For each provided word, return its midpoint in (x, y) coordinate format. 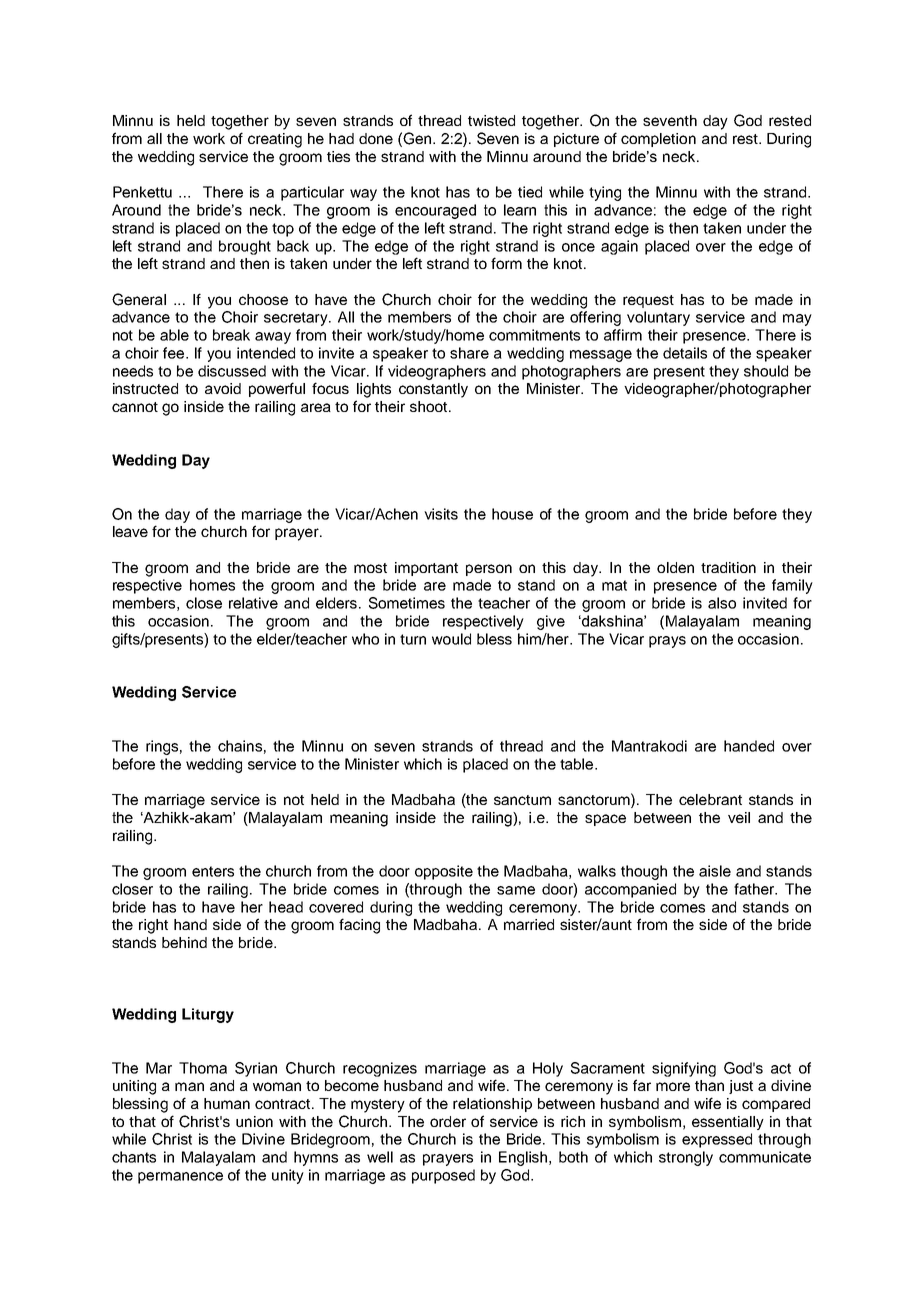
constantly (433, 390)
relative (253, 603)
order (448, 1121)
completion (658, 140)
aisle (715, 871)
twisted (491, 120)
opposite (444, 872)
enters (213, 871)
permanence (180, 1178)
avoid (223, 388)
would (451, 639)
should (766, 371)
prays (667, 642)
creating (275, 140)
